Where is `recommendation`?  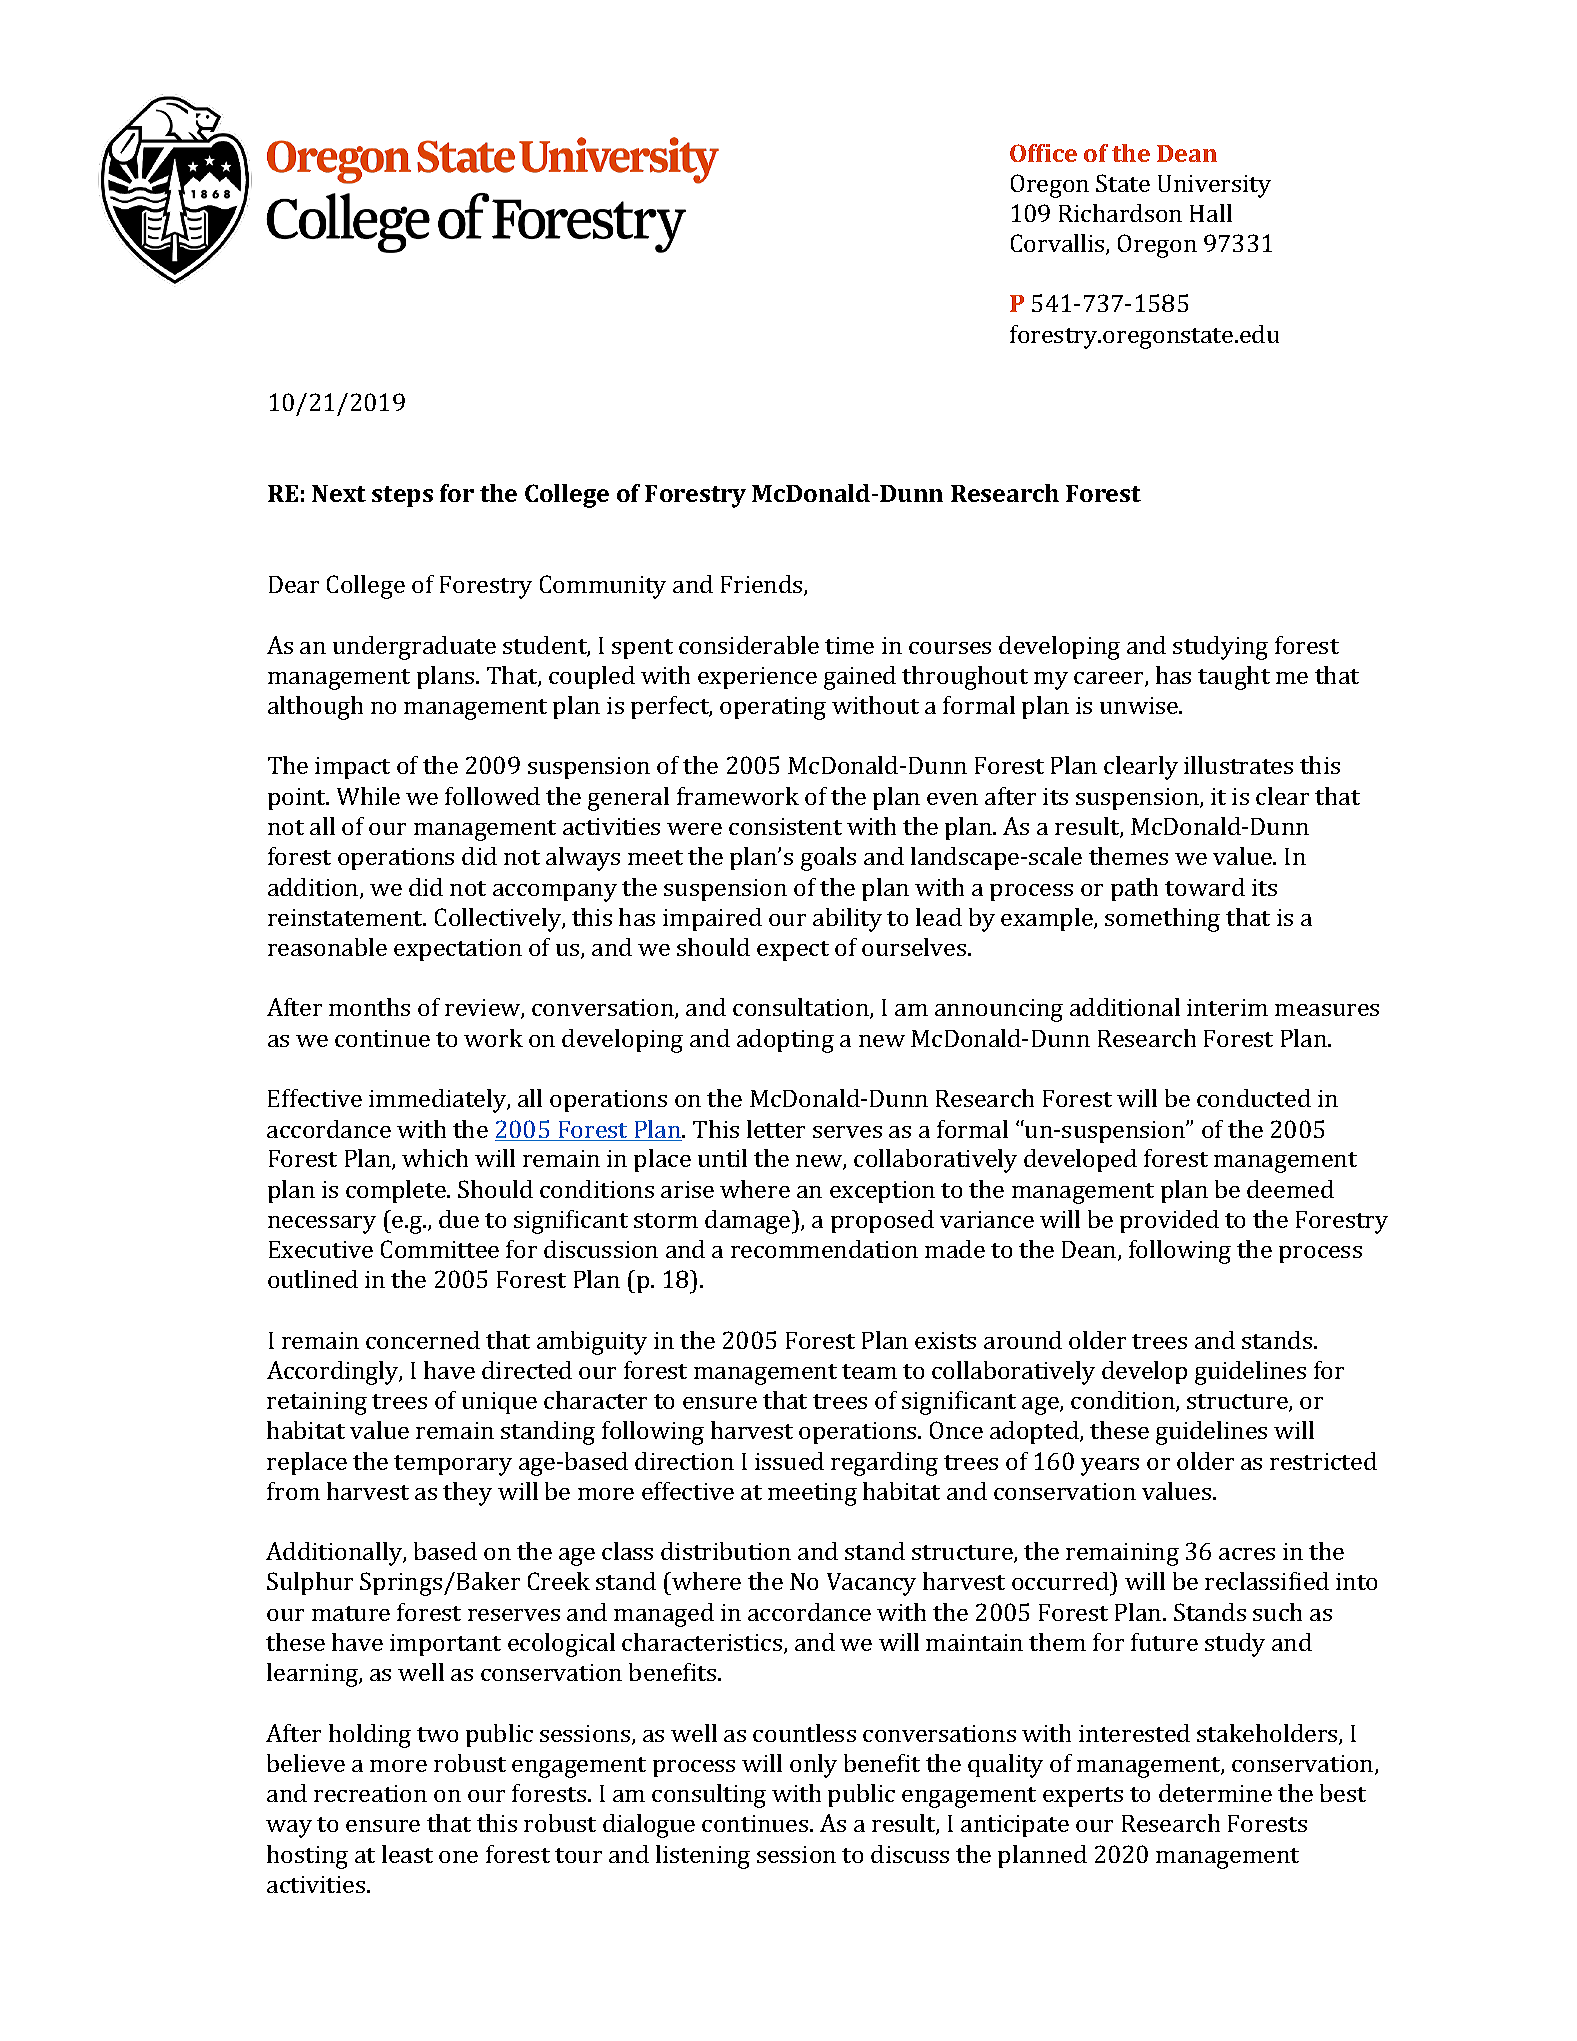 recommendation is located at coordinates (824, 1249).
